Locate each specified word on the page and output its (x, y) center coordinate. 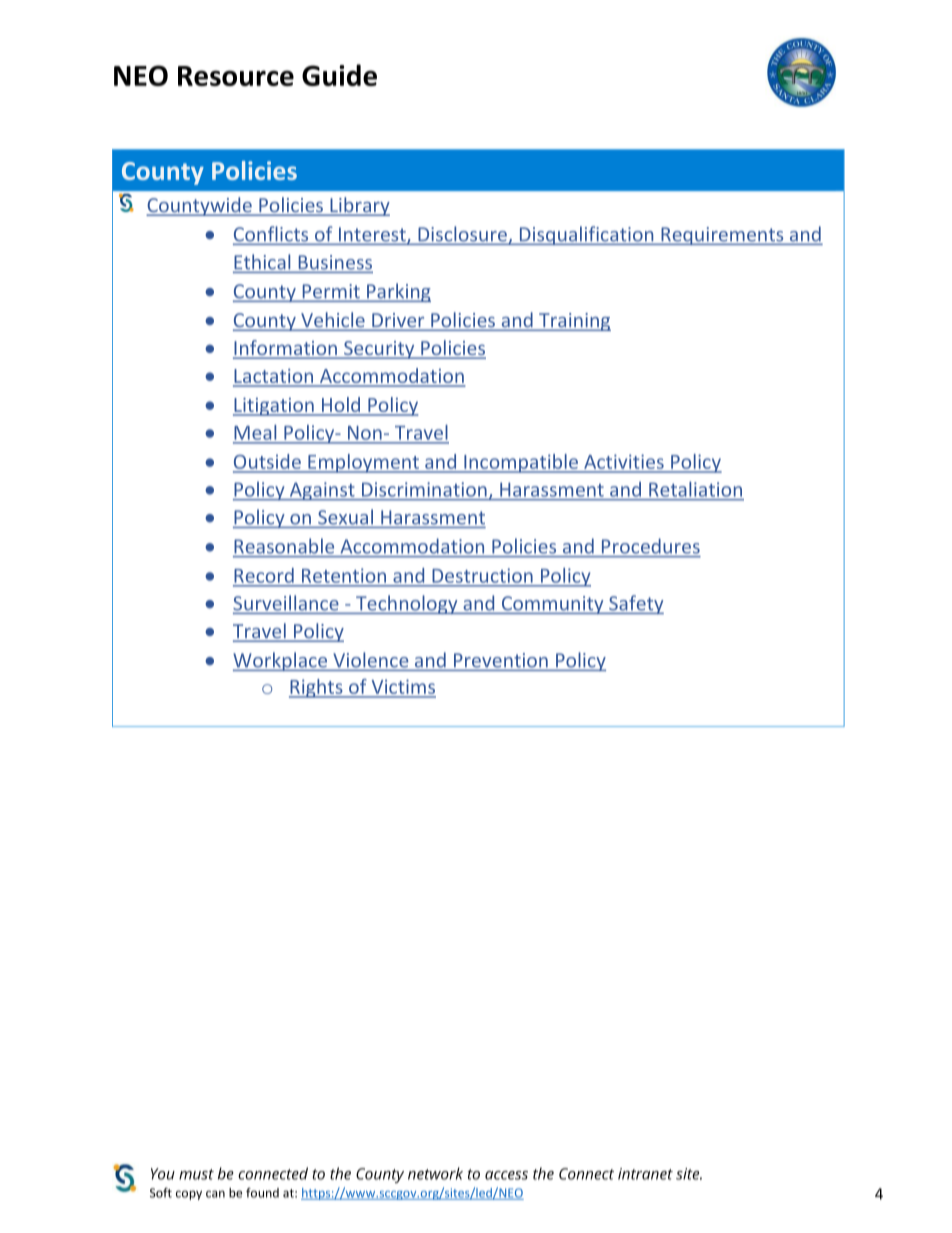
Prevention (501, 660)
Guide (339, 75)
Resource (236, 76)
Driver (398, 321)
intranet (645, 1174)
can (215, 1194)
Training (574, 322)
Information (286, 349)
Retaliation (695, 489)
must (196, 1174)
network (435, 1173)
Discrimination (424, 489)
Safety (635, 604)
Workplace (281, 661)
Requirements (722, 236)
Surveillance (287, 604)
